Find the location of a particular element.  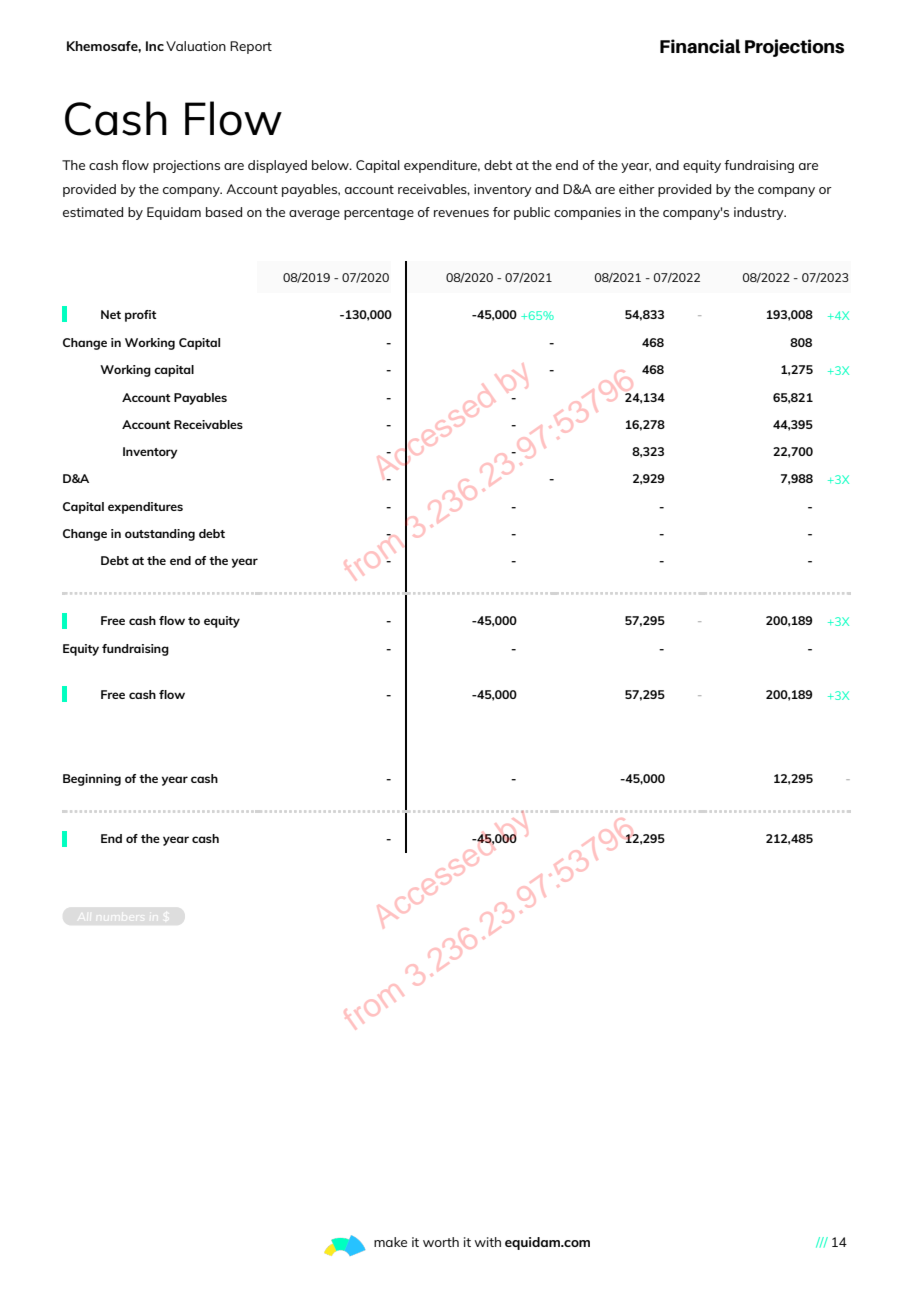

with is located at coordinates (487, 1242).
